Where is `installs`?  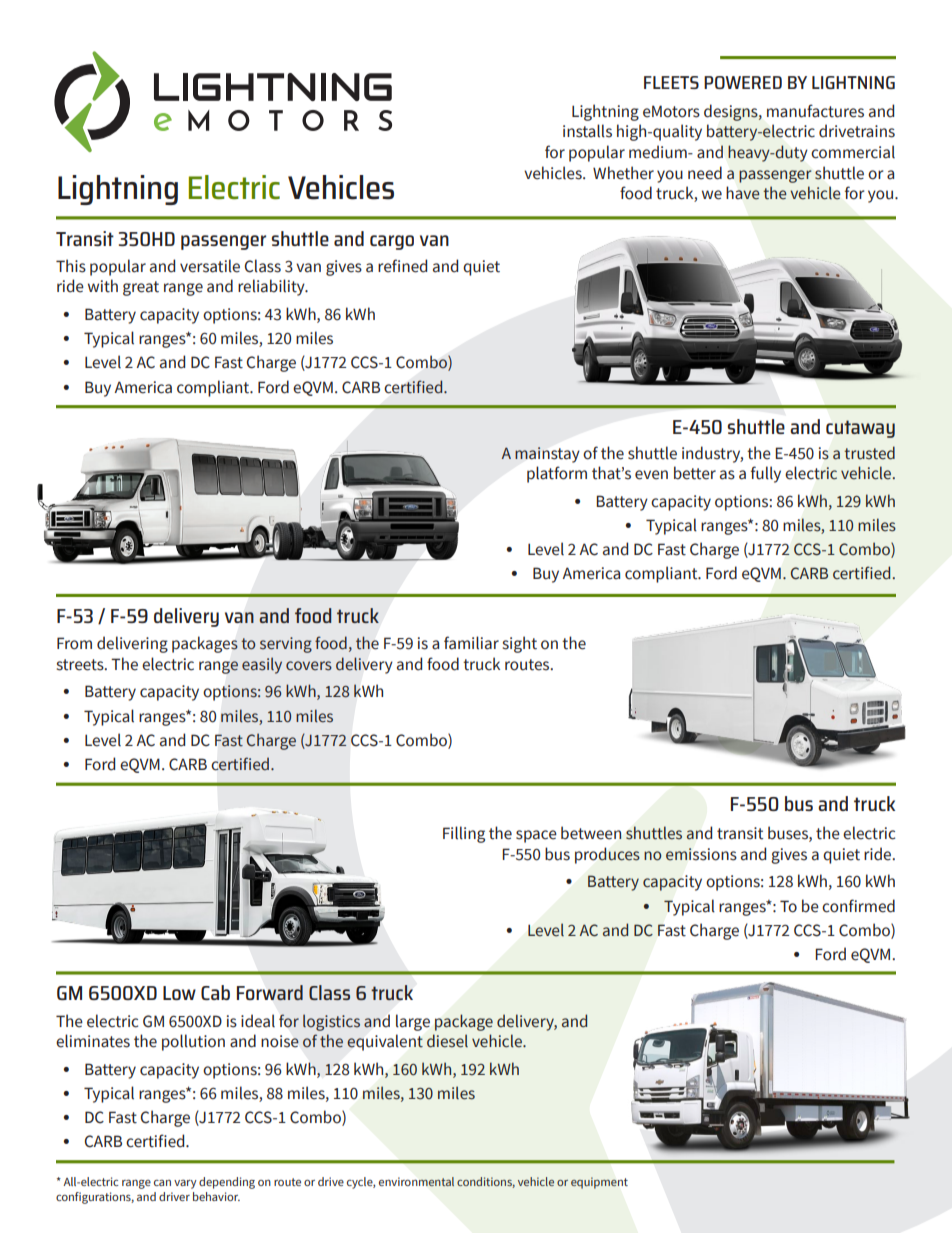
installs is located at coordinates (587, 131).
